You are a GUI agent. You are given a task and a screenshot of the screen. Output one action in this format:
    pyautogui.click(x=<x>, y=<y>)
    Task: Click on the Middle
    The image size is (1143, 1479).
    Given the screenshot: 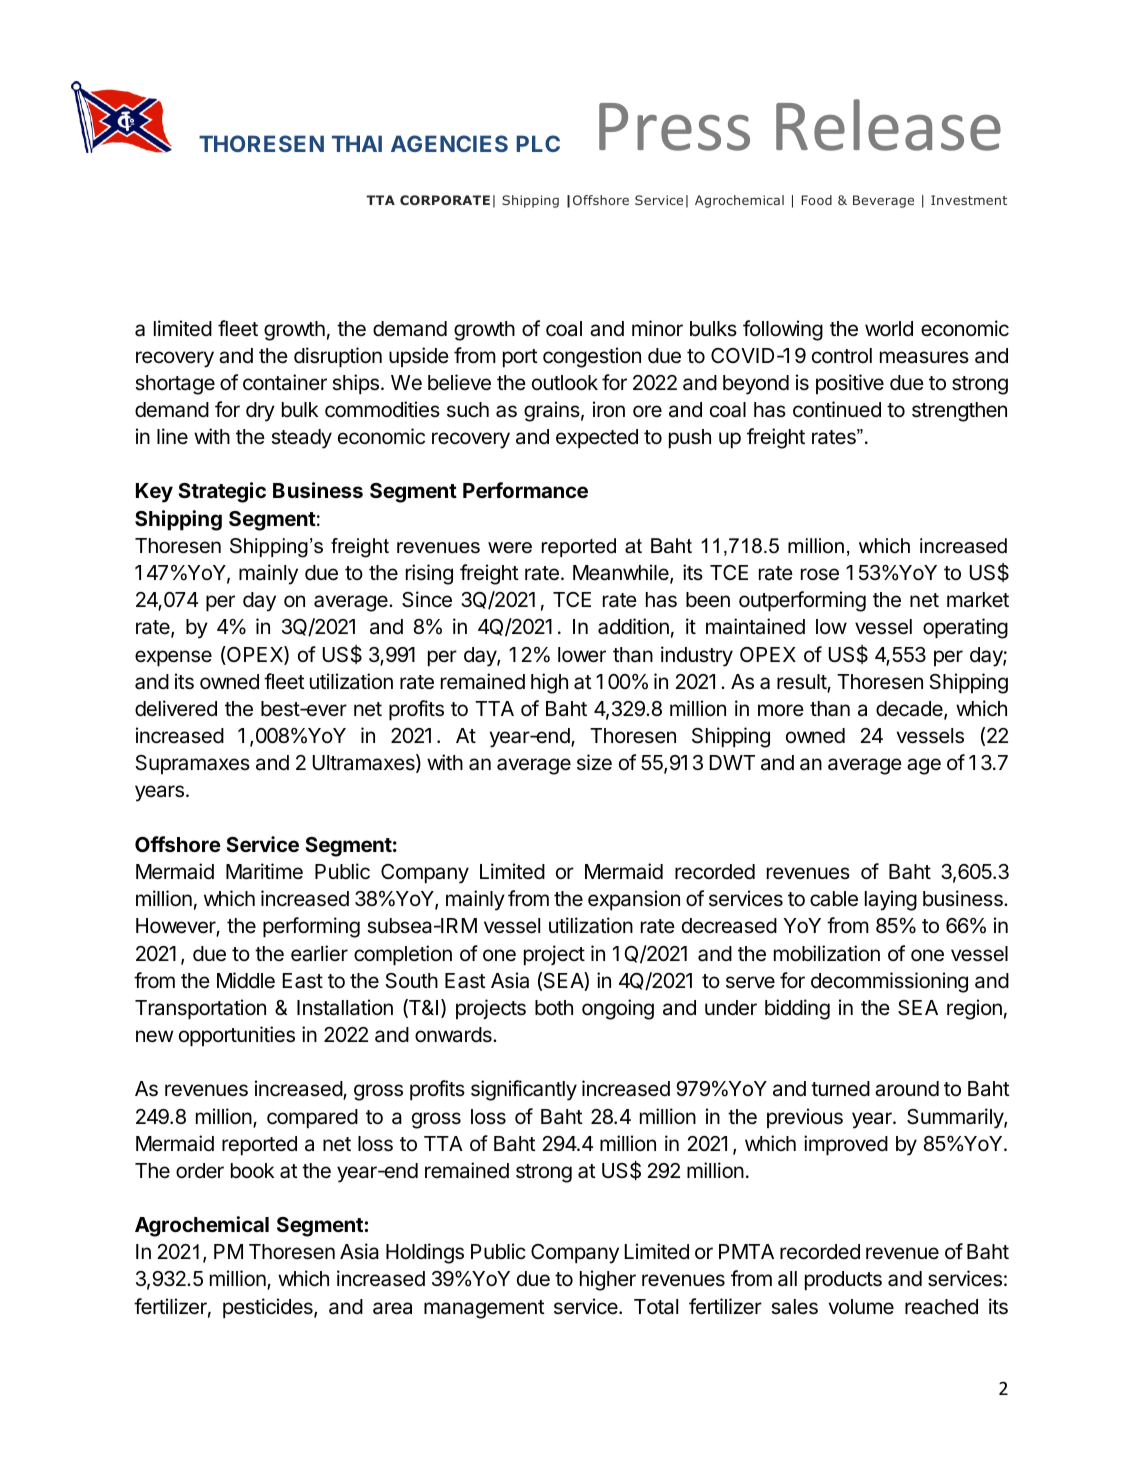 What is the action you would take?
    pyautogui.click(x=246, y=980)
